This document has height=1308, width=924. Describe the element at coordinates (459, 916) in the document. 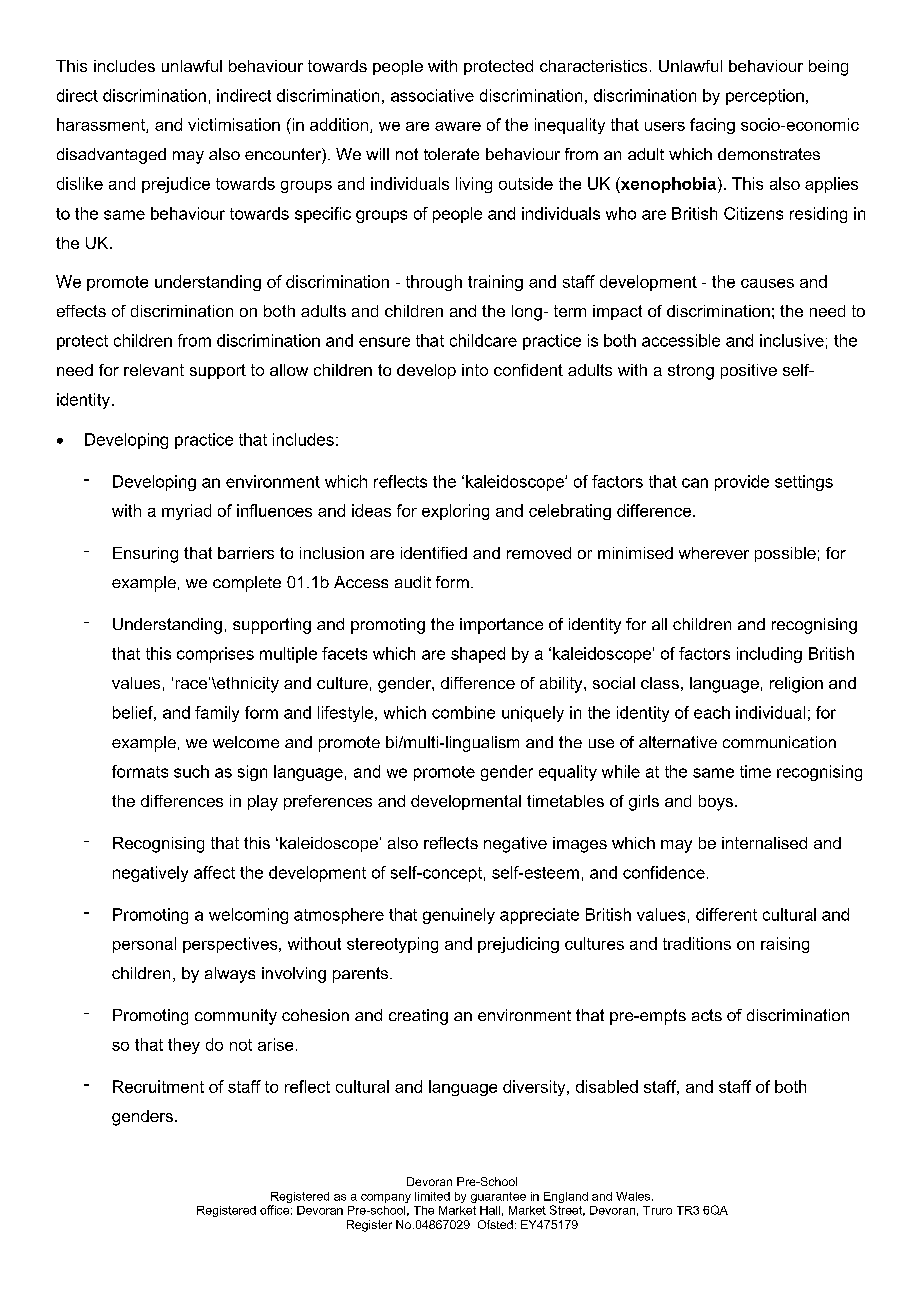

I see `genuinely` at that location.
